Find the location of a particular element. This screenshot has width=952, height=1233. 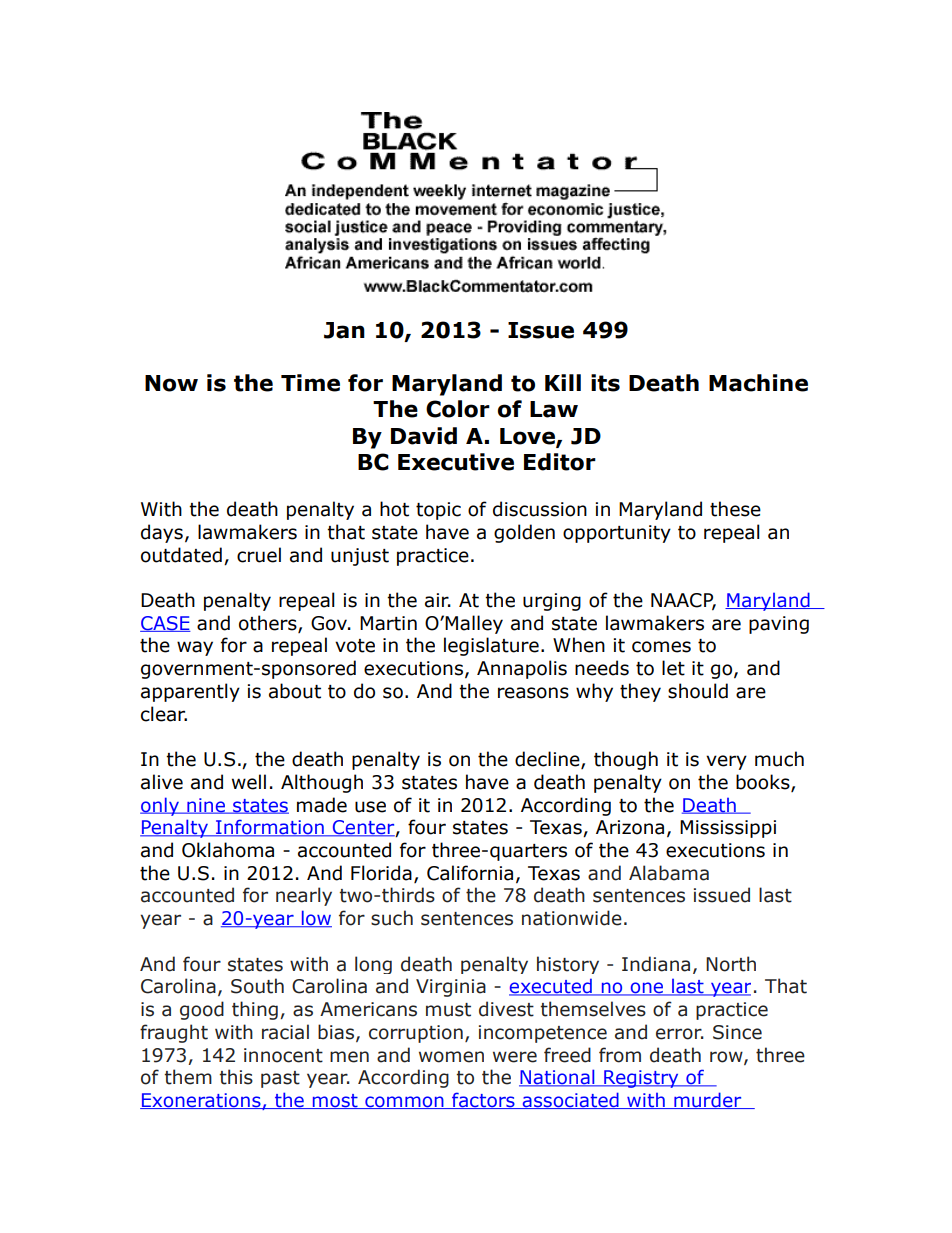

Color is located at coordinates (458, 409).
